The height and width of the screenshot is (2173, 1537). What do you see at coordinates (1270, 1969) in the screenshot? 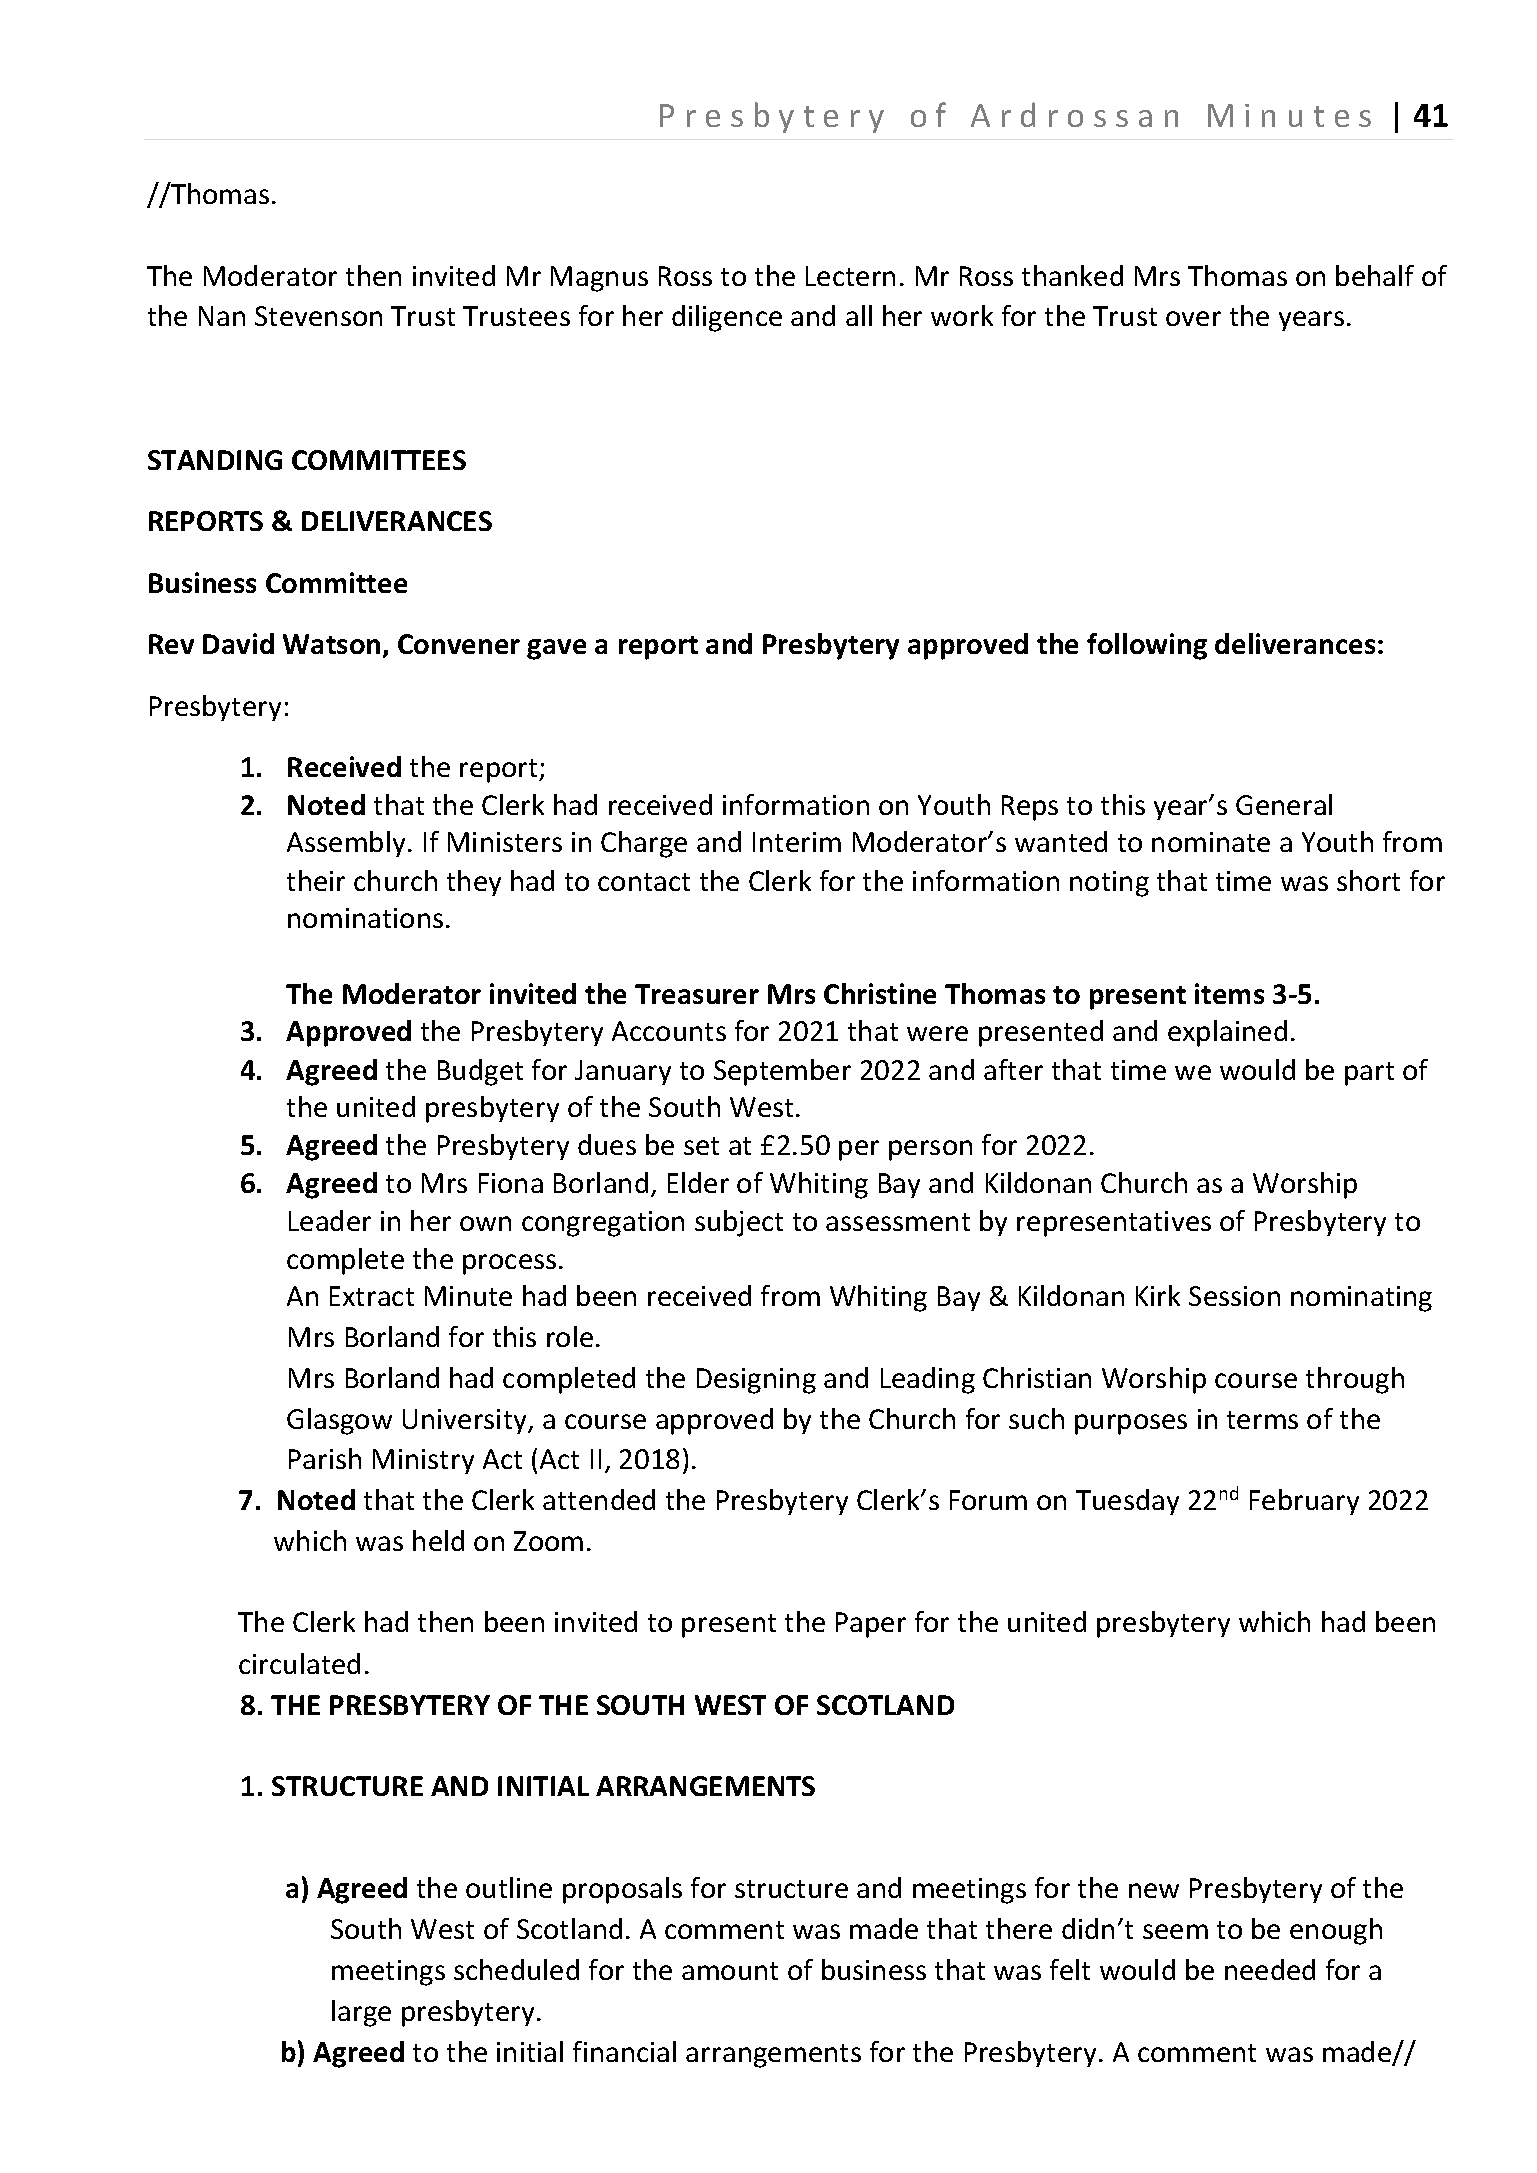
I see `needed` at bounding box center [1270, 1969].
